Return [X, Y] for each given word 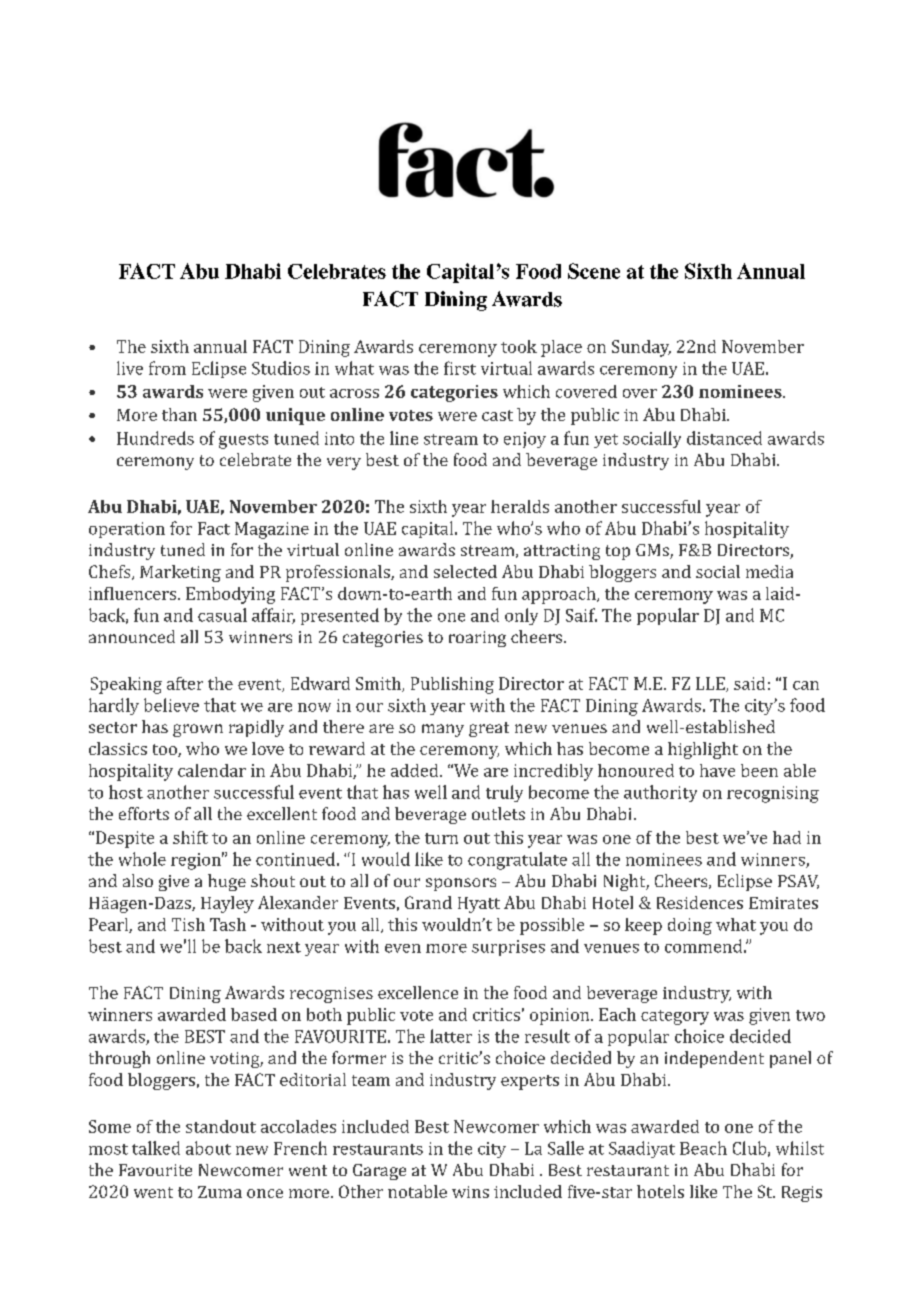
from [167, 368]
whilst [800, 1148]
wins [470, 1192]
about [208, 1148]
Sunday [641, 348]
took [519, 346]
